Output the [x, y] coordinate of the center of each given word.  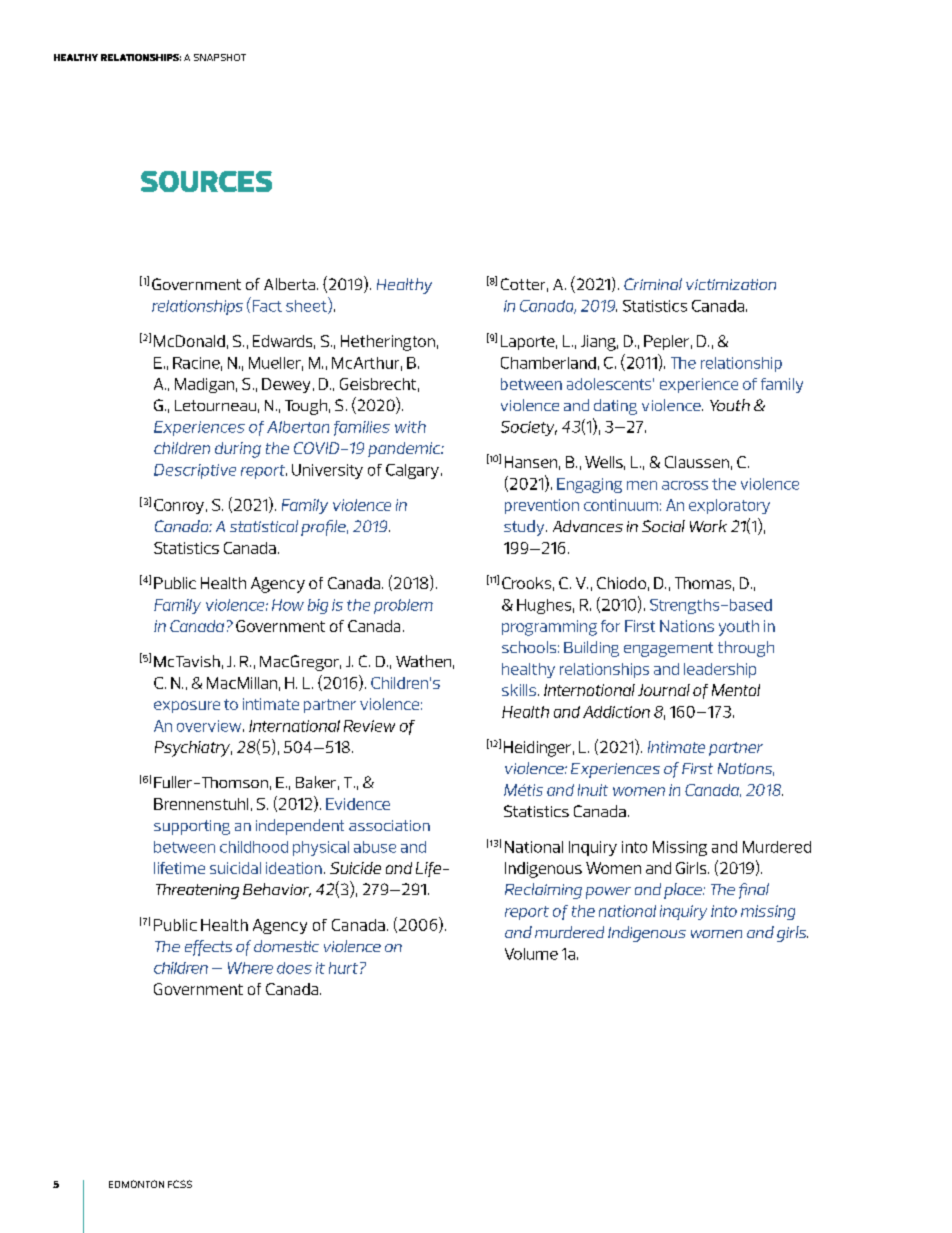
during [238, 450]
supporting [192, 827]
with [410, 427]
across [685, 485]
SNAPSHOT [220, 57]
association [389, 825]
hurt [343, 968]
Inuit [593, 790]
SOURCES [206, 181]
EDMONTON [136, 1184]
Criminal [653, 284]
